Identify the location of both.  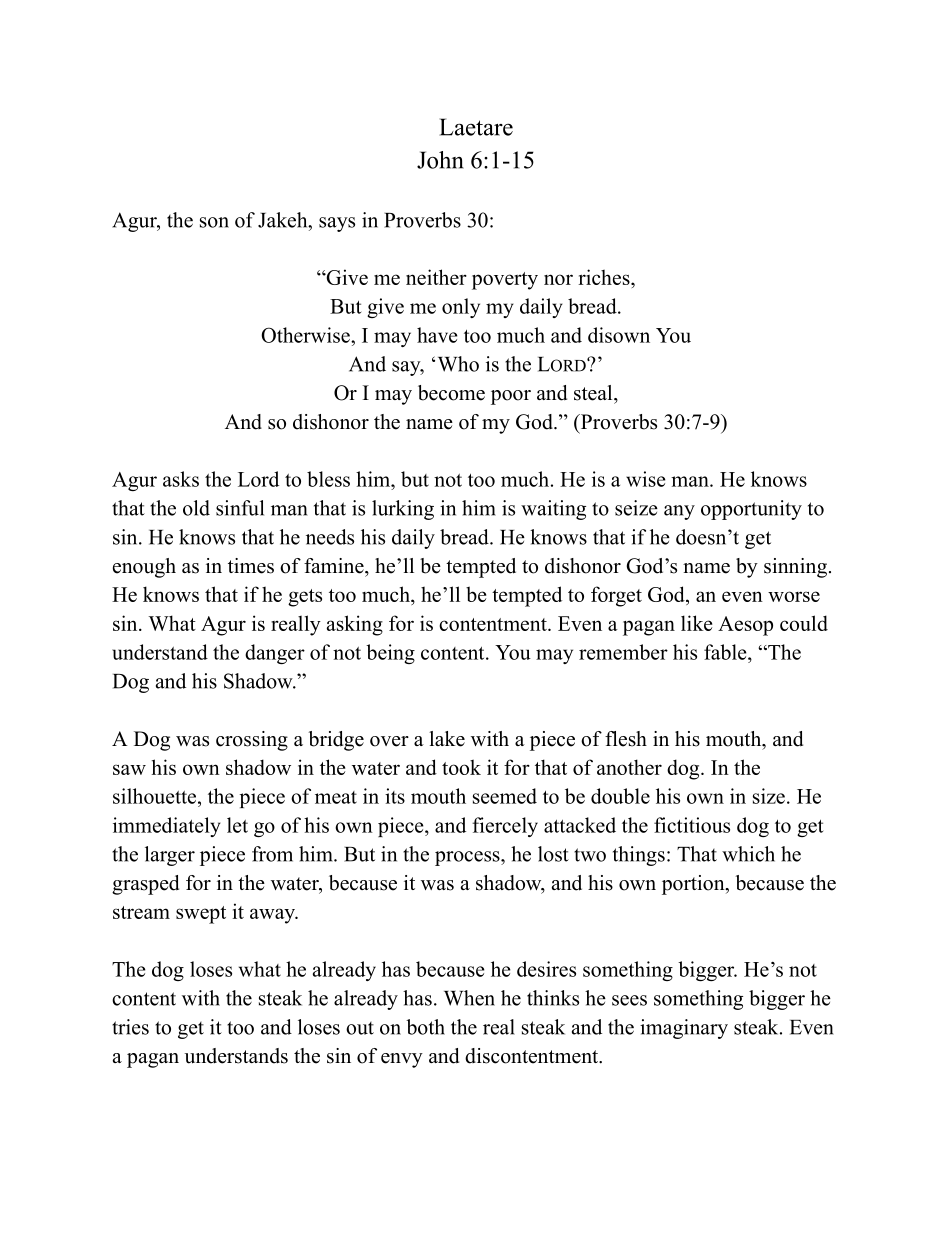
(425, 1027).
